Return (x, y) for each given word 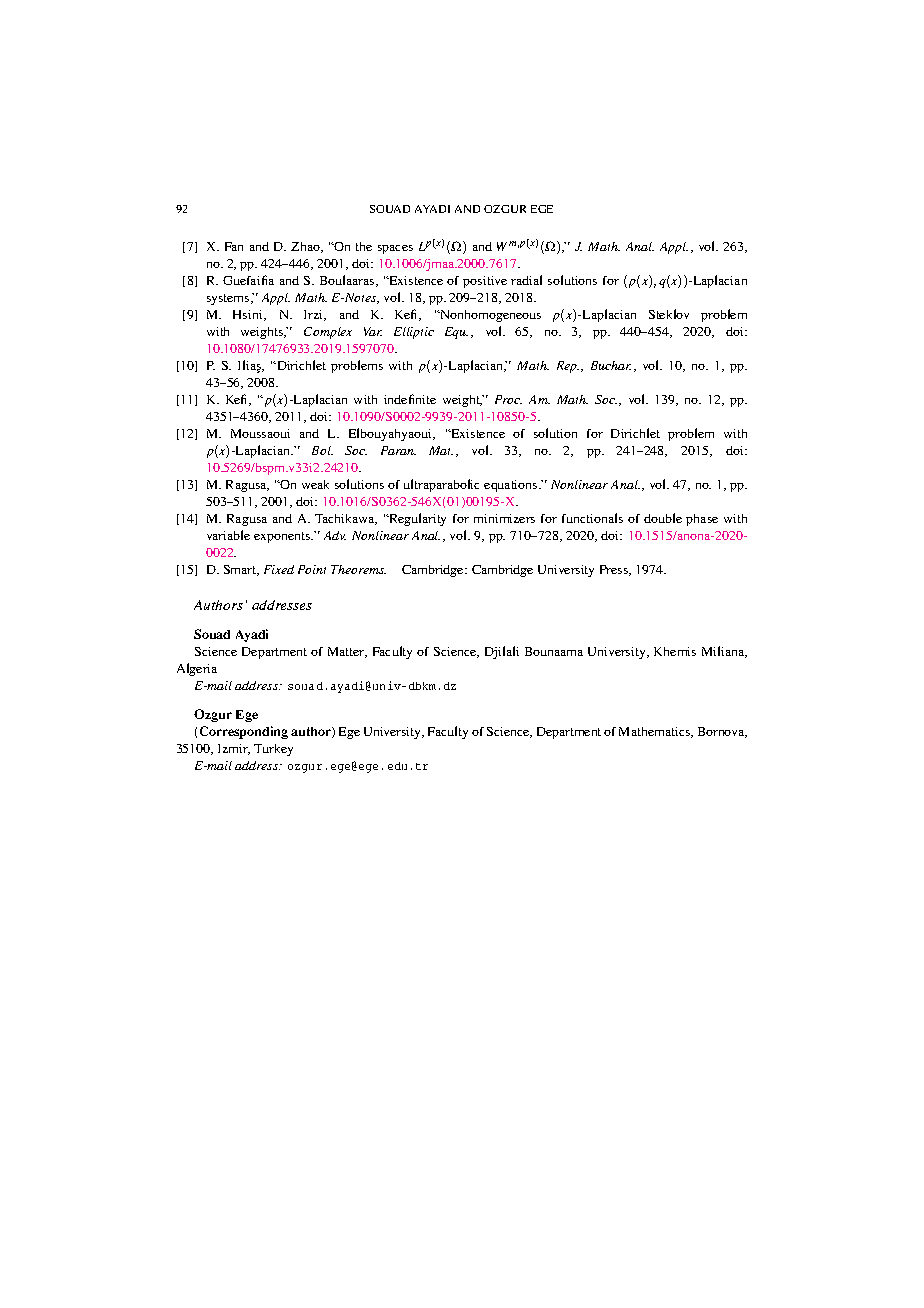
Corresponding (244, 732)
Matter (347, 652)
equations (512, 486)
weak (315, 484)
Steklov (669, 314)
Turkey (273, 750)
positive (485, 282)
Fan (234, 246)
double (663, 518)
